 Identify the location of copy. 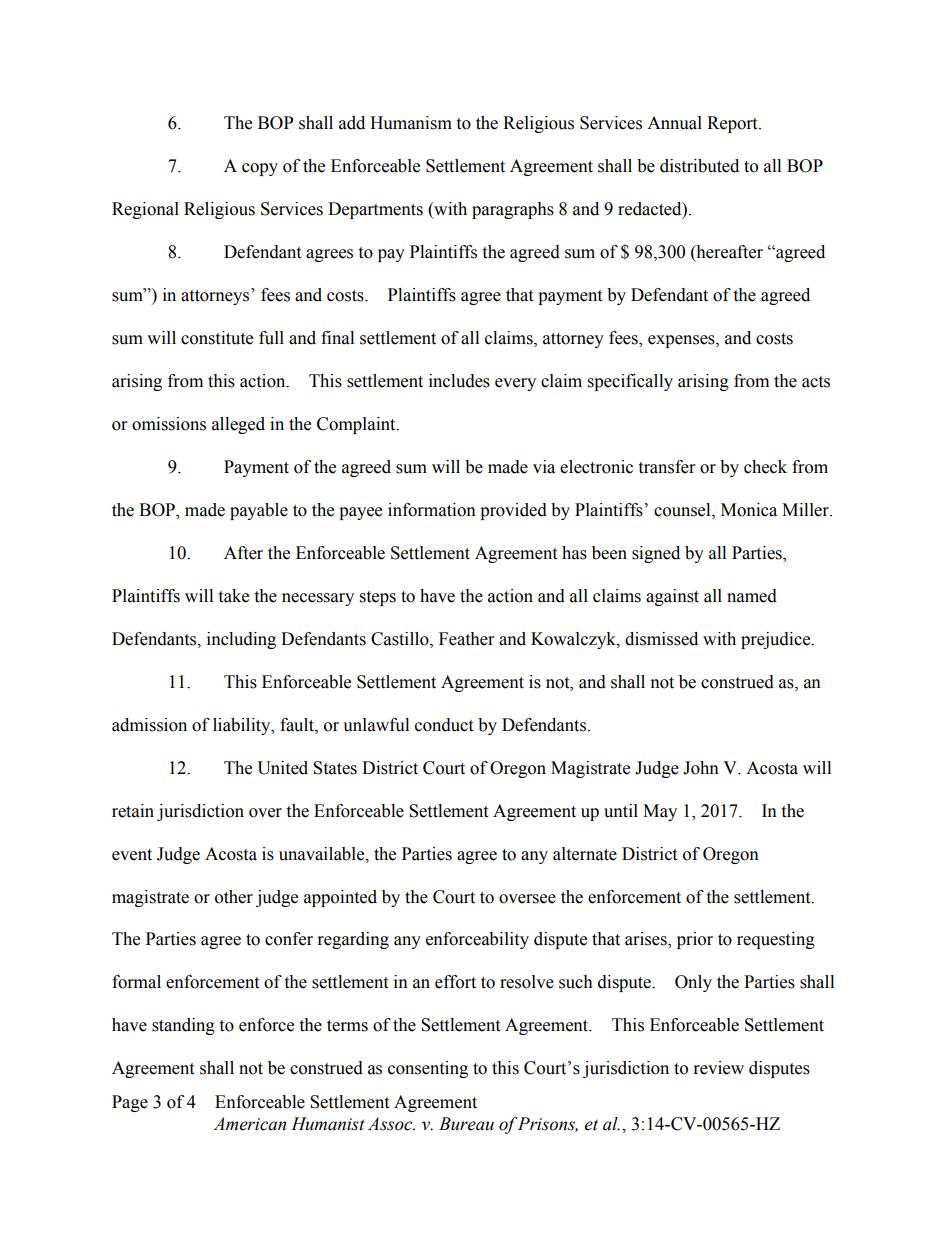
(260, 169).
